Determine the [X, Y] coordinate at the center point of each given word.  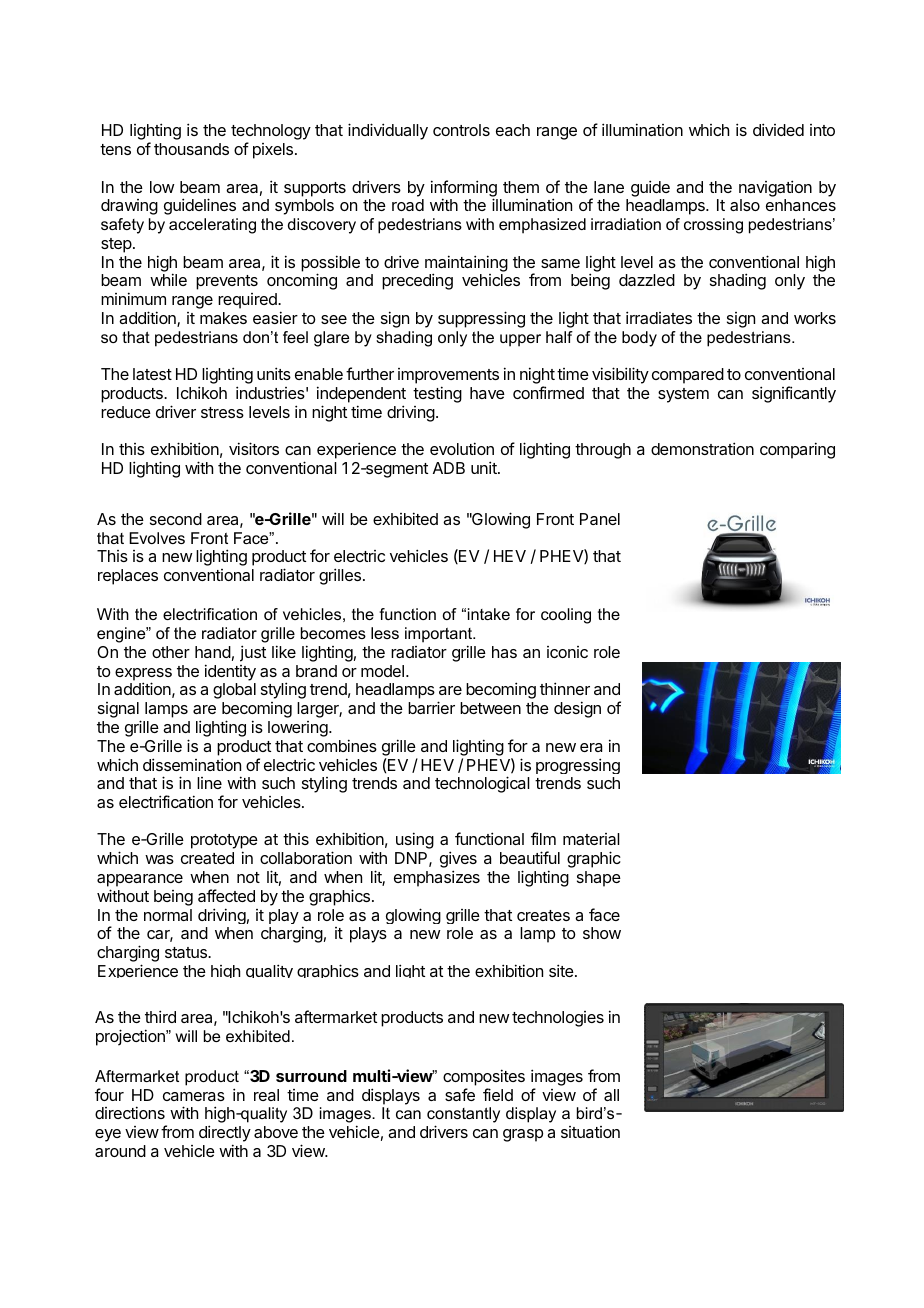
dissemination [192, 764]
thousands [191, 149]
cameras [194, 1096]
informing [464, 189]
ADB [449, 468]
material [591, 839]
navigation [775, 188]
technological [482, 784]
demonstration [702, 448]
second [176, 519]
